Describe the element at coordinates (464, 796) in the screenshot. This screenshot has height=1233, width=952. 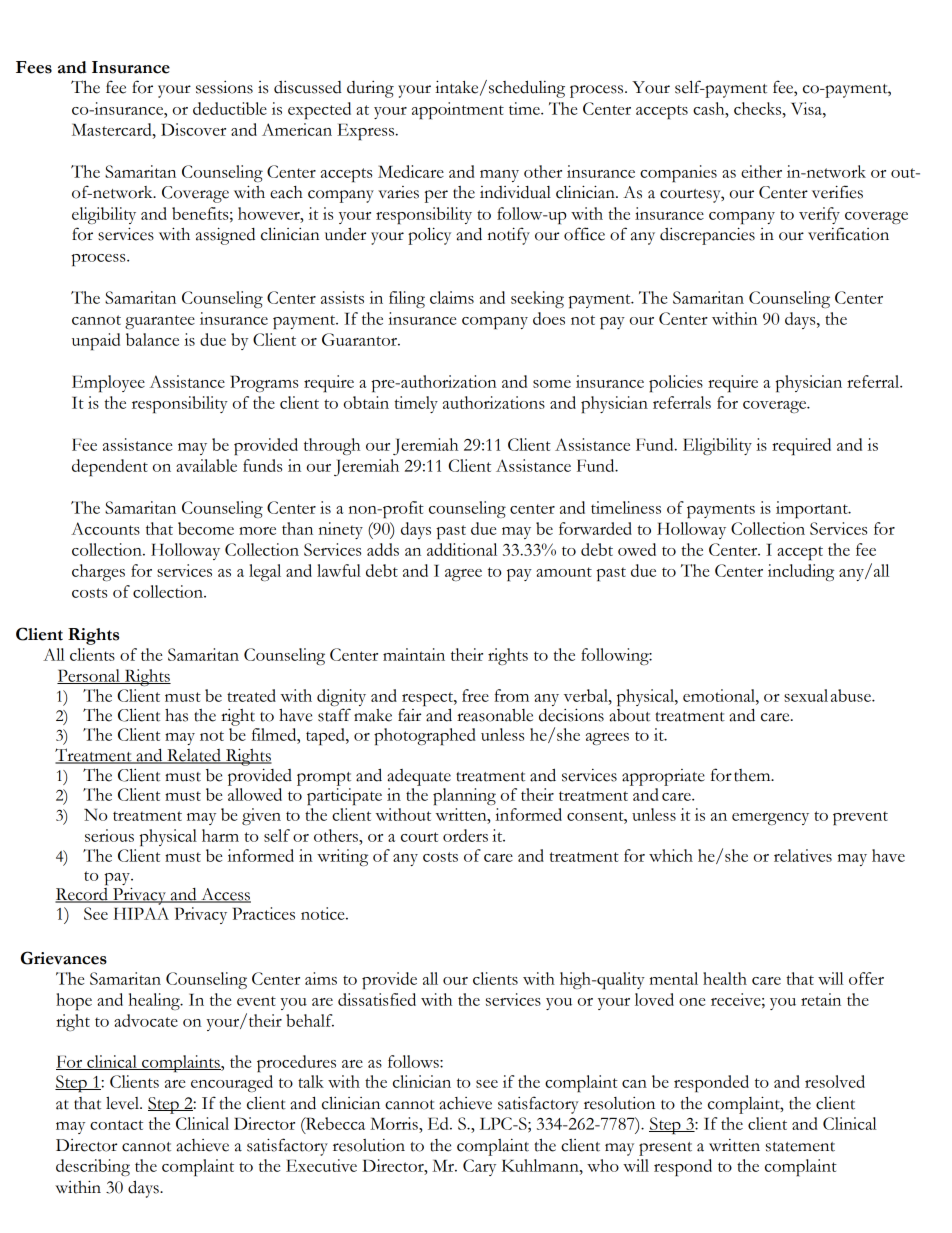
I see `planning` at that location.
